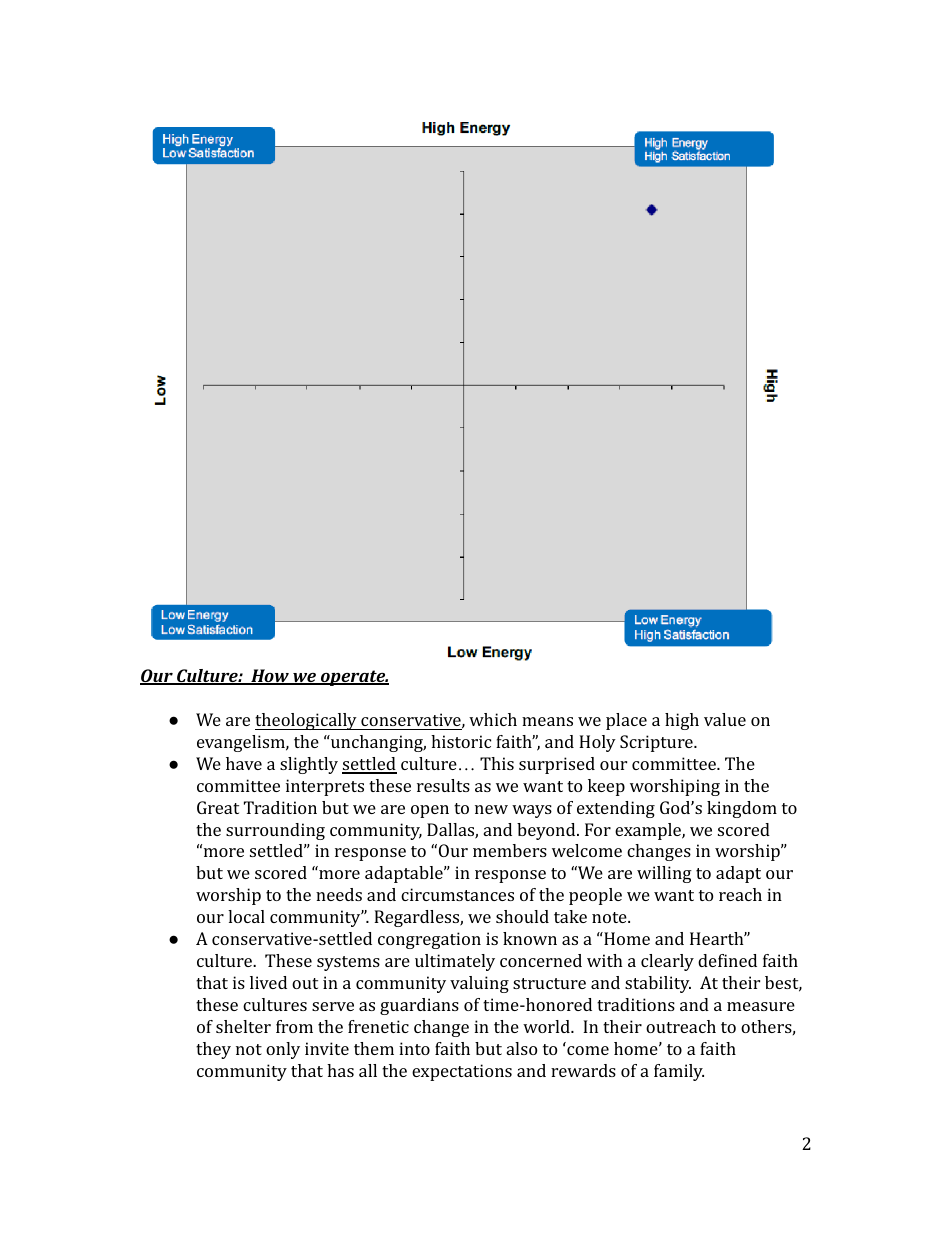 The image size is (952, 1233). I want to click on only, so click(283, 1050).
